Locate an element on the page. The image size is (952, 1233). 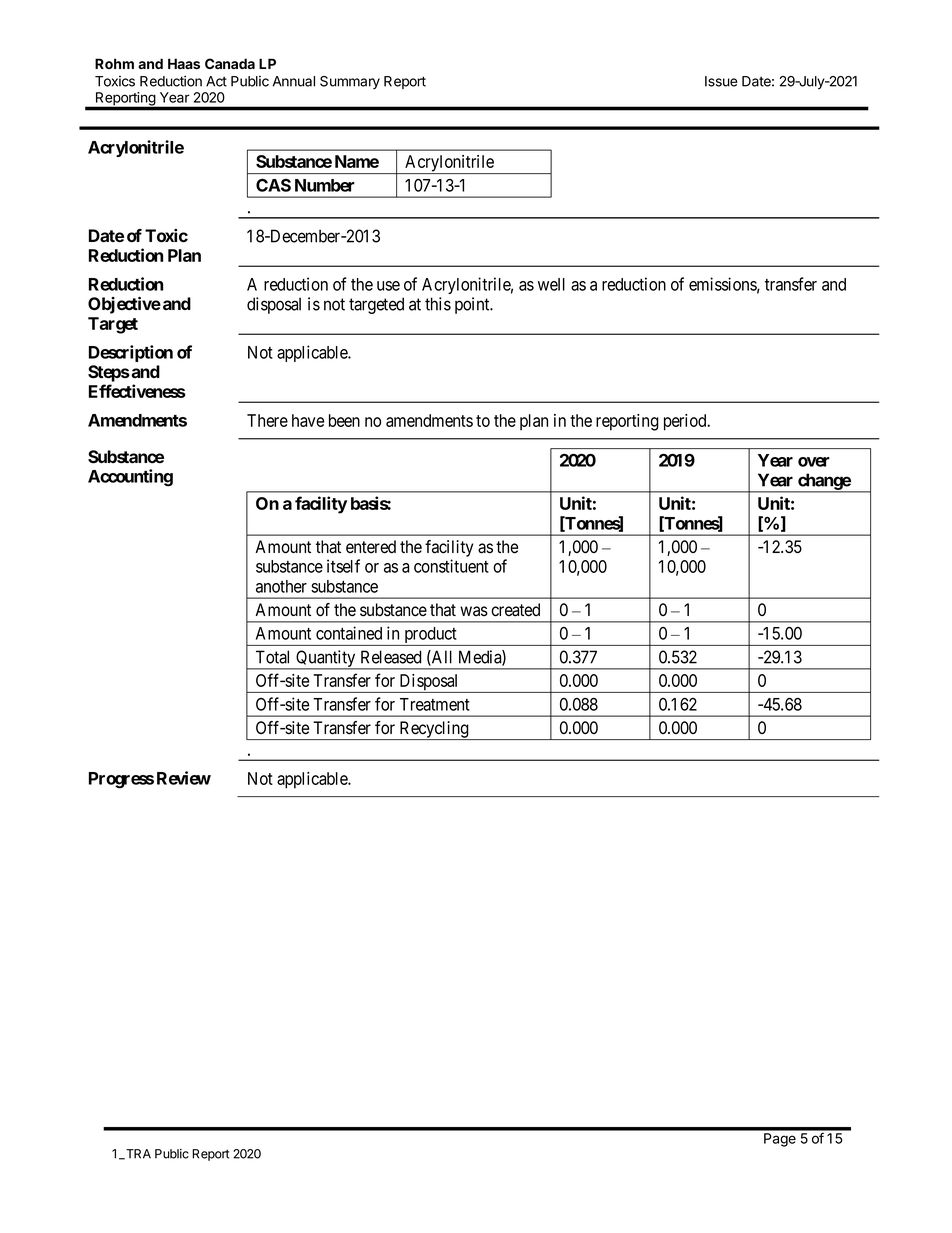
Act is located at coordinates (216, 81).
